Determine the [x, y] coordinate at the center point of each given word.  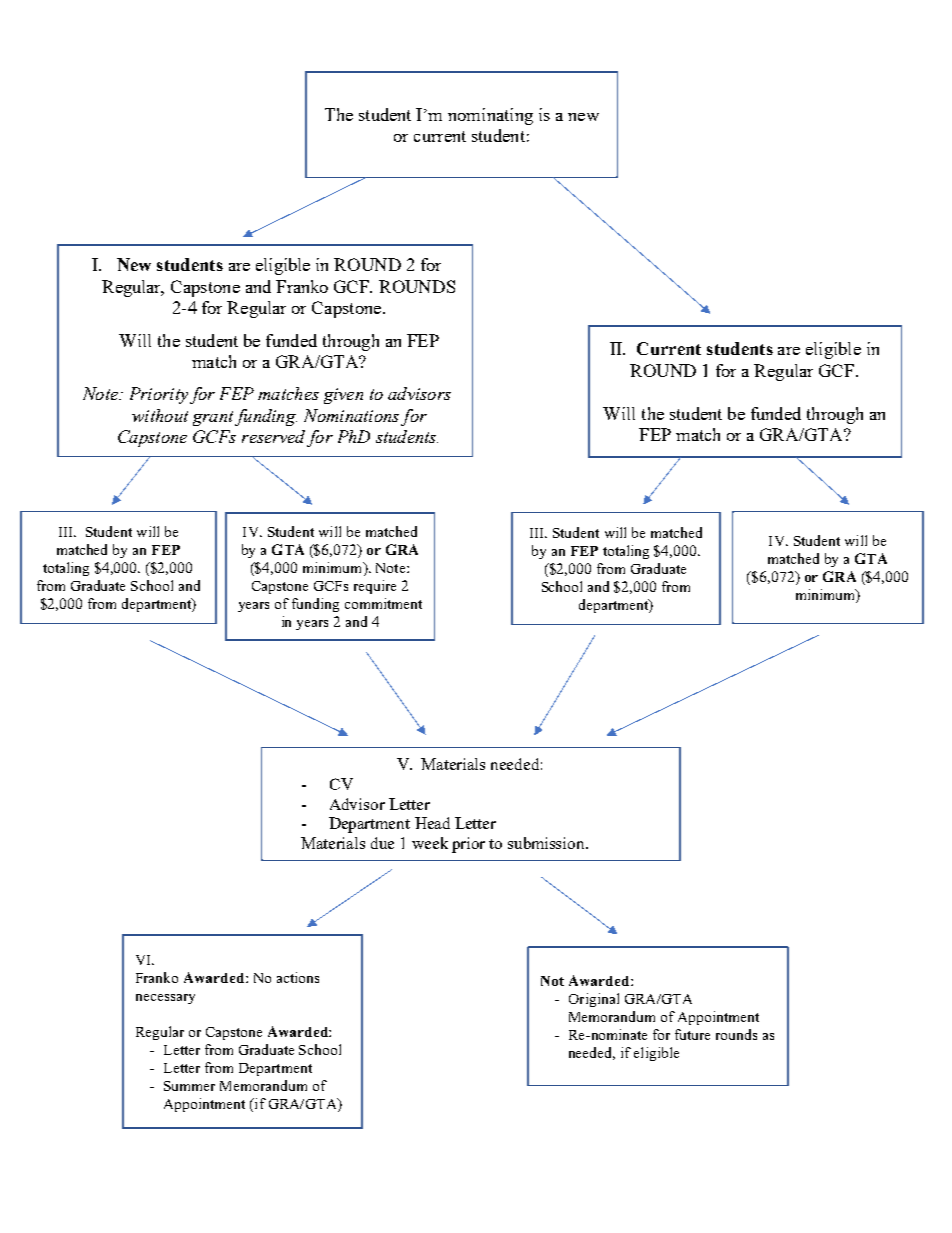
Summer [189, 1086]
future [692, 1034]
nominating [490, 116]
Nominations [351, 415]
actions [298, 977]
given [343, 396]
